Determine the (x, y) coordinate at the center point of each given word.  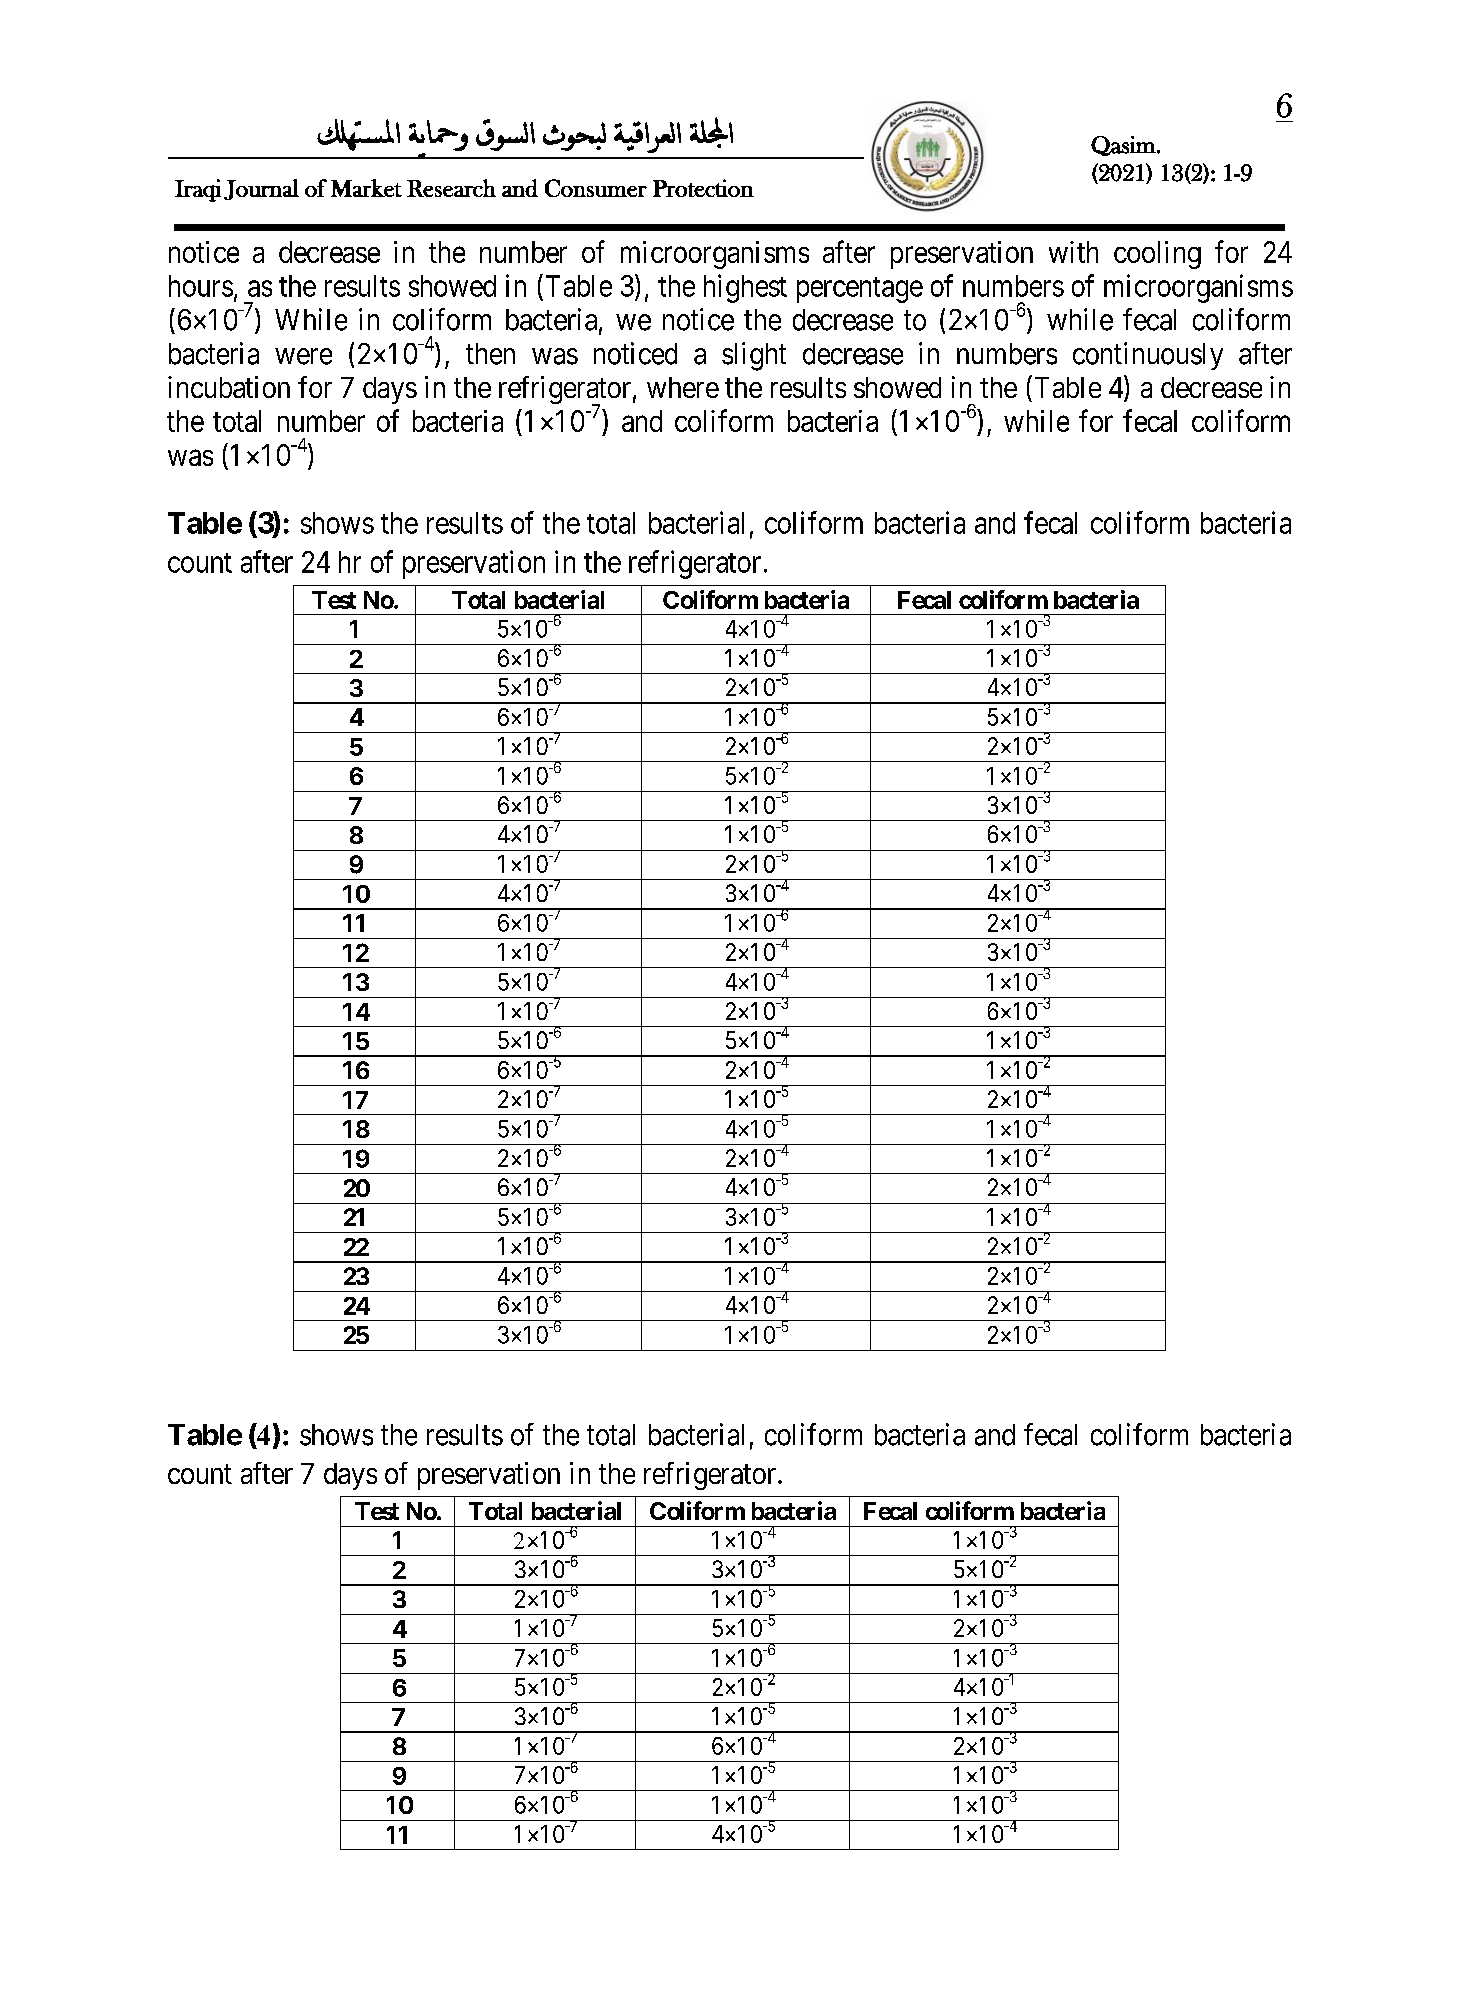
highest (745, 288)
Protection (703, 188)
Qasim (1124, 146)
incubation (229, 387)
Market (366, 188)
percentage (860, 290)
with (1073, 252)
